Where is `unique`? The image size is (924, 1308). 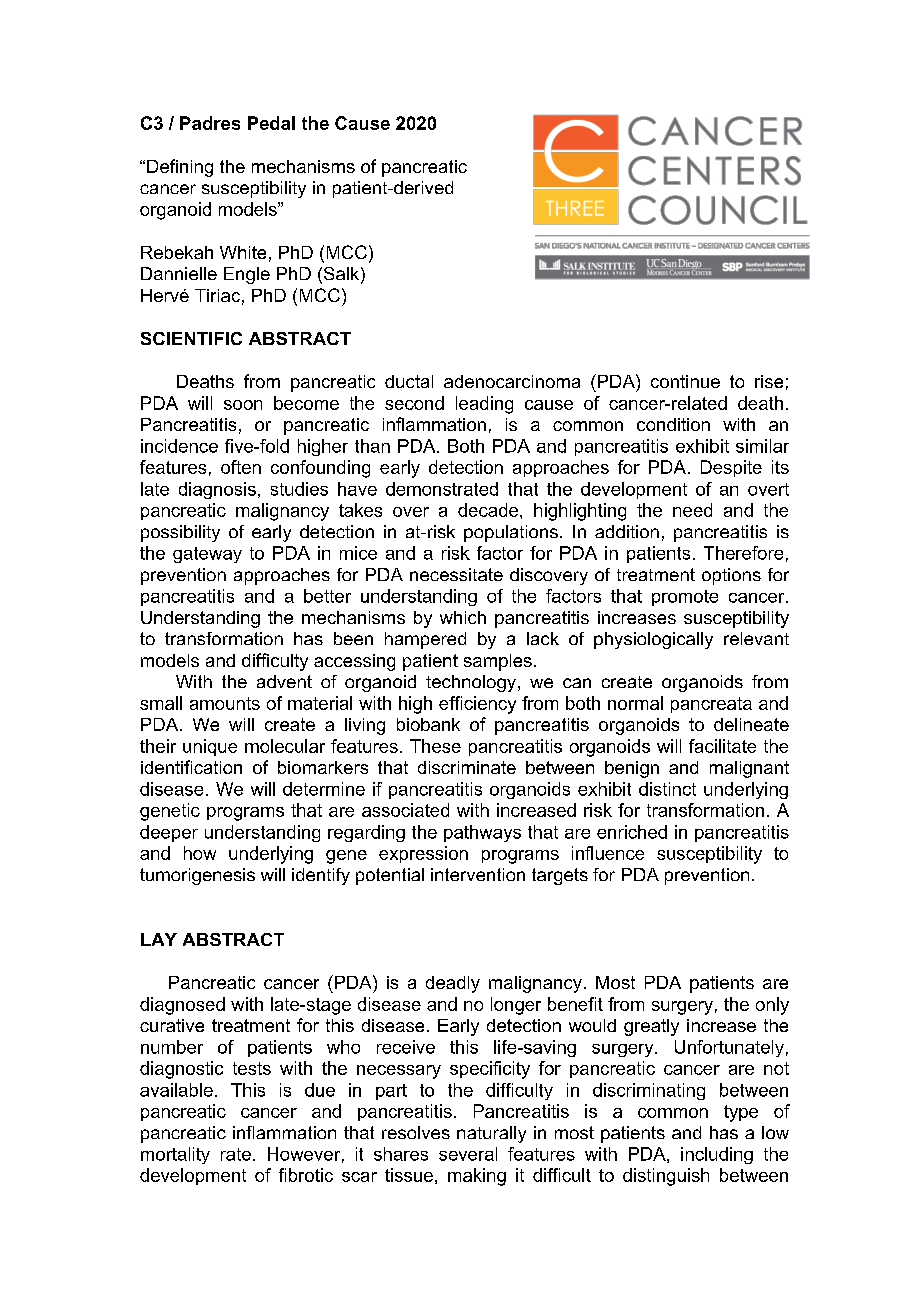 unique is located at coordinates (210, 747).
